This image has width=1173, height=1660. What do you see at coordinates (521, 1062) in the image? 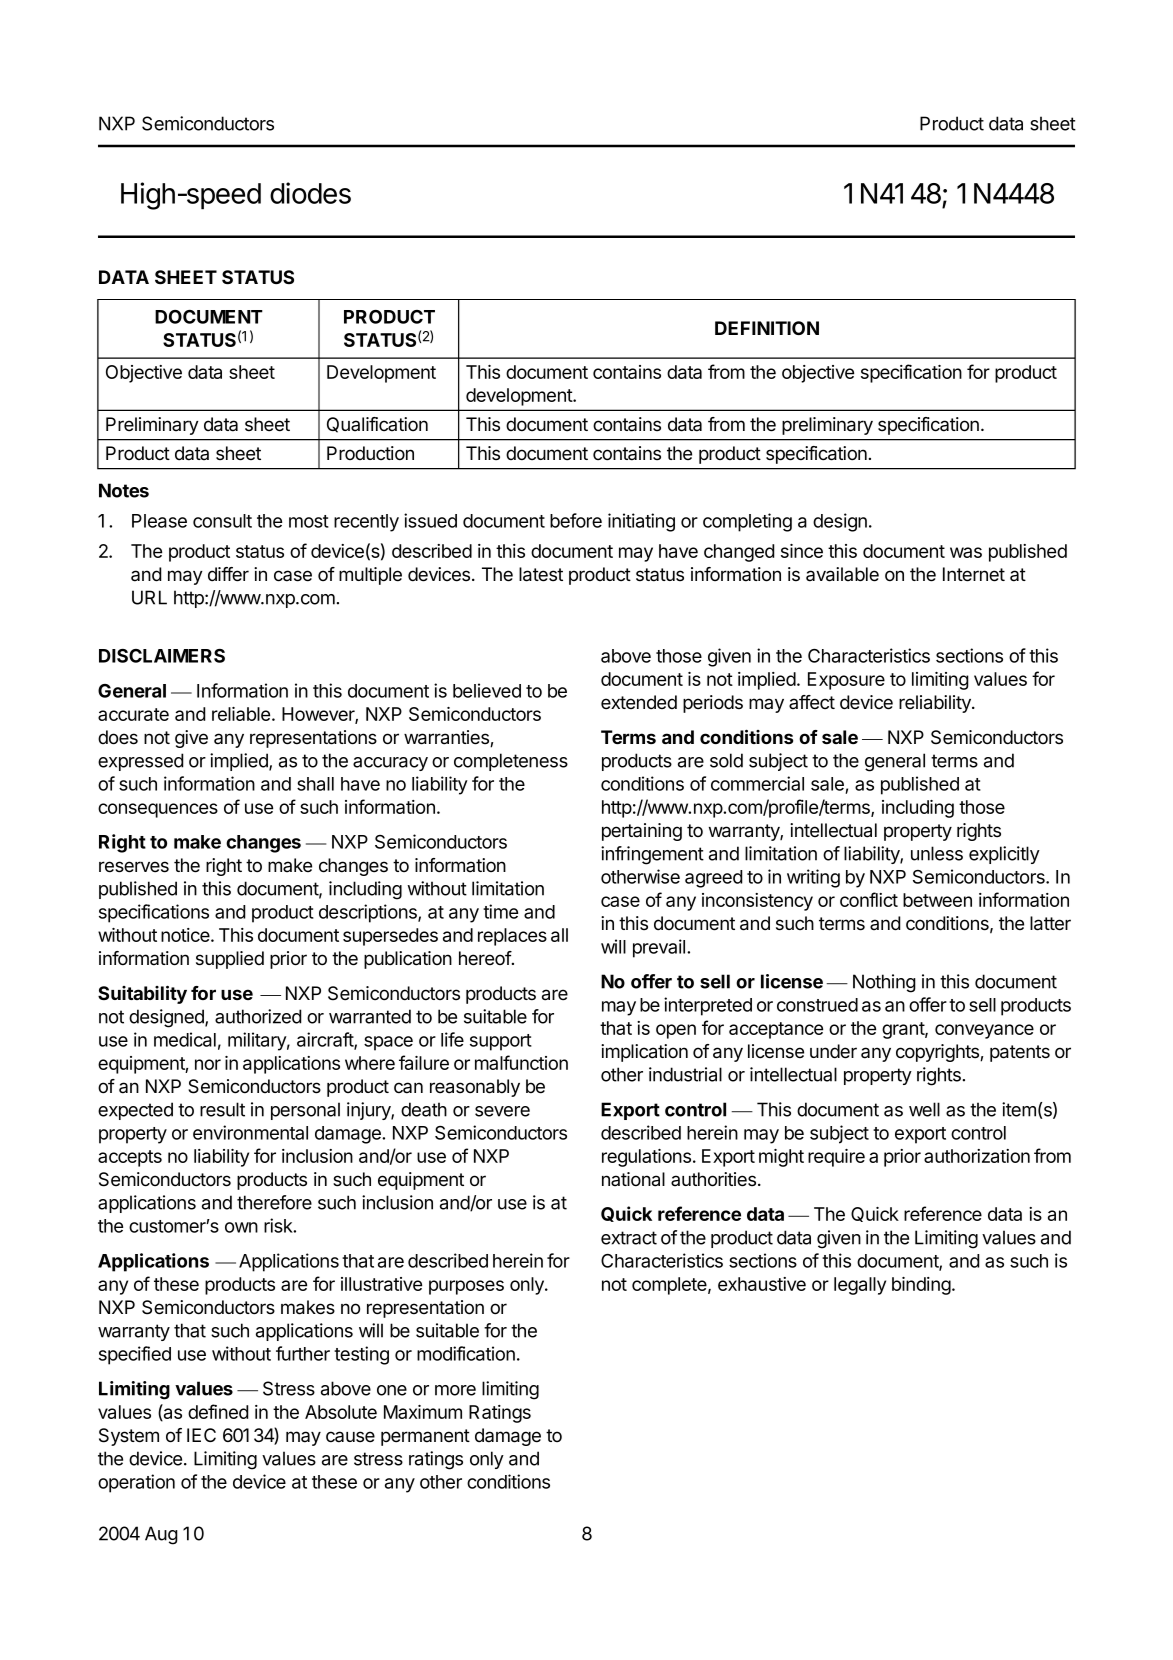
I see `malfunction` at bounding box center [521, 1062].
